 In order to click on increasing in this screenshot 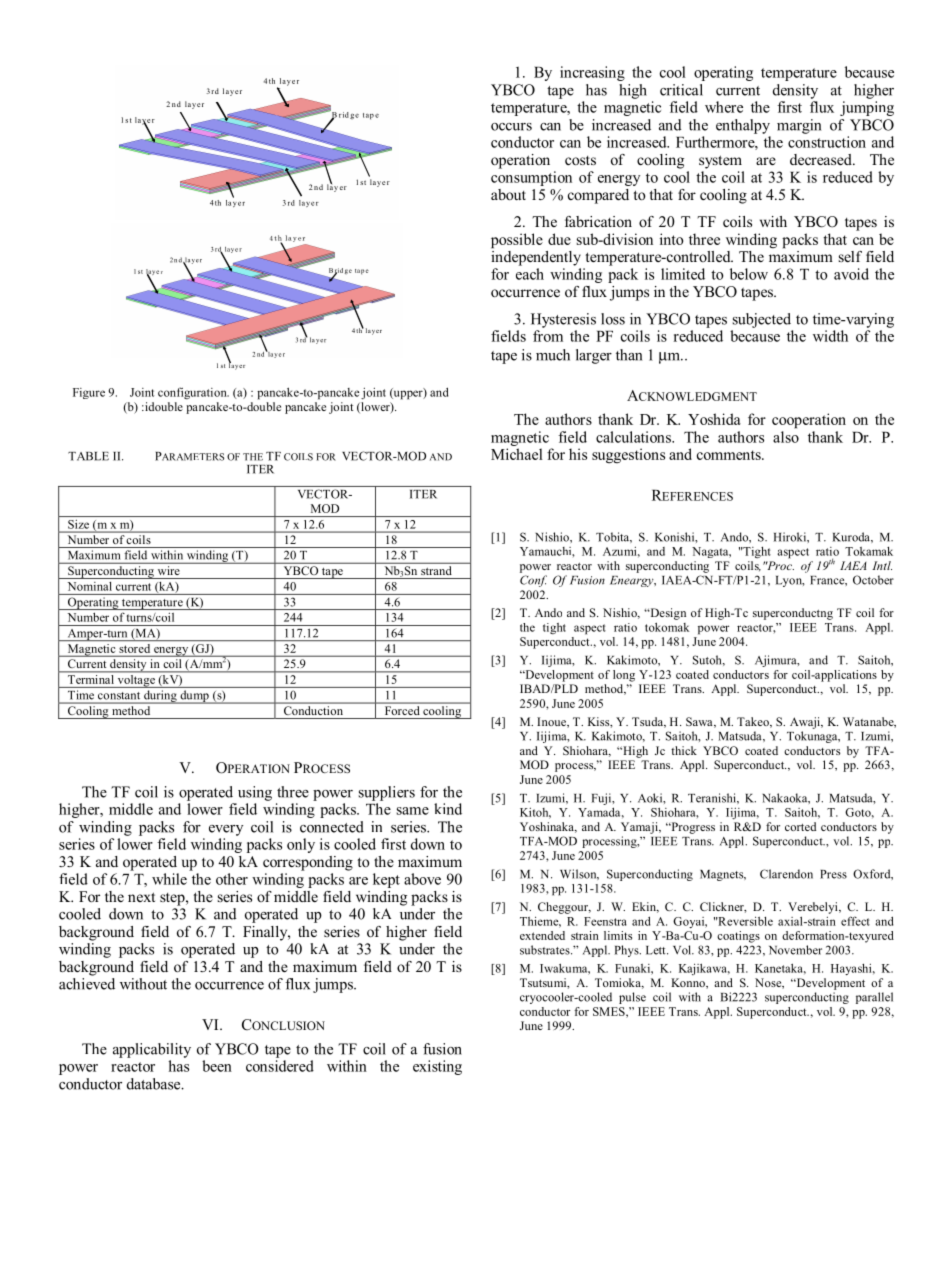, I will do `click(592, 73)`.
